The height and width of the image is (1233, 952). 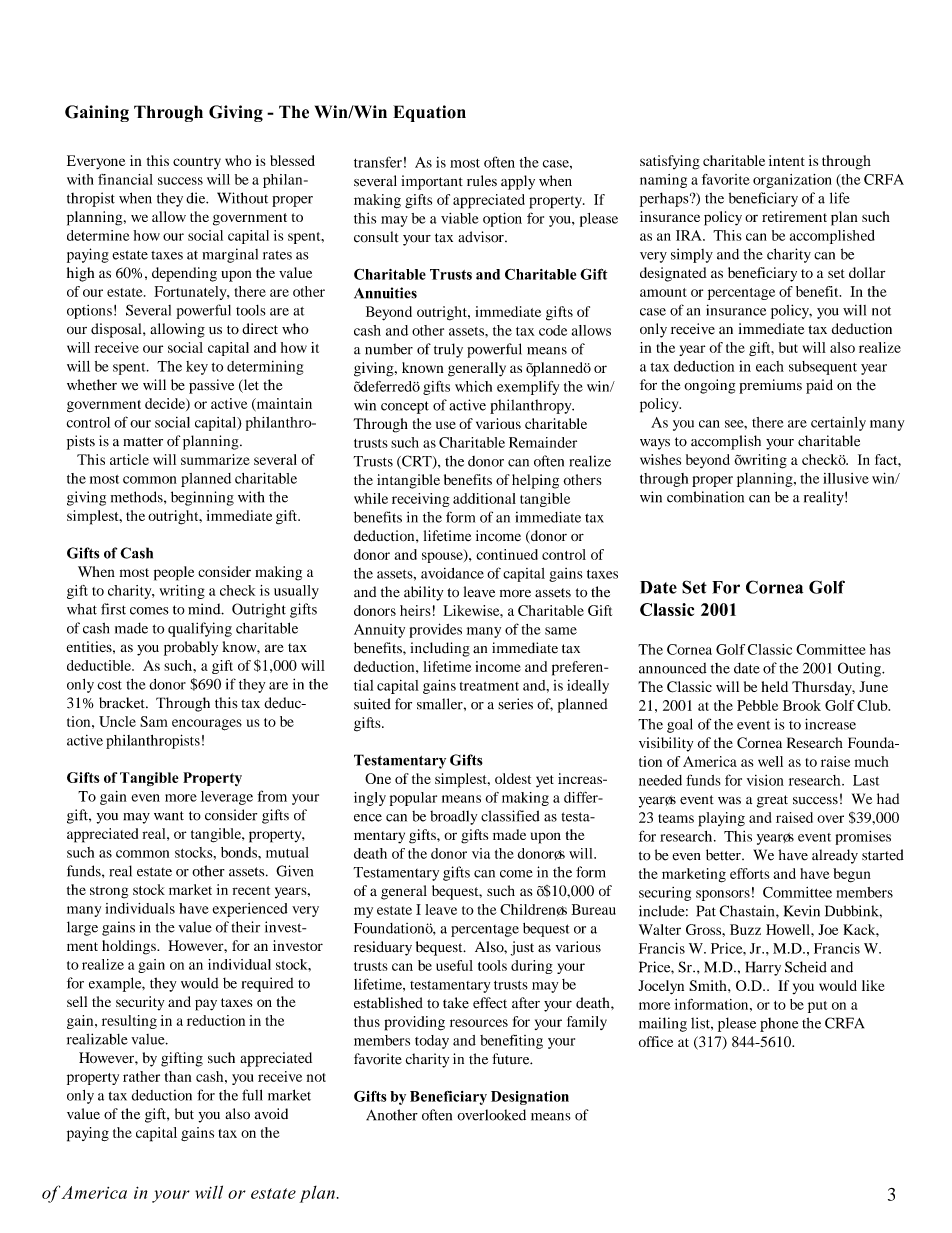 What do you see at coordinates (436, 630) in the image?
I see `provides` at bounding box center [436, 630].
